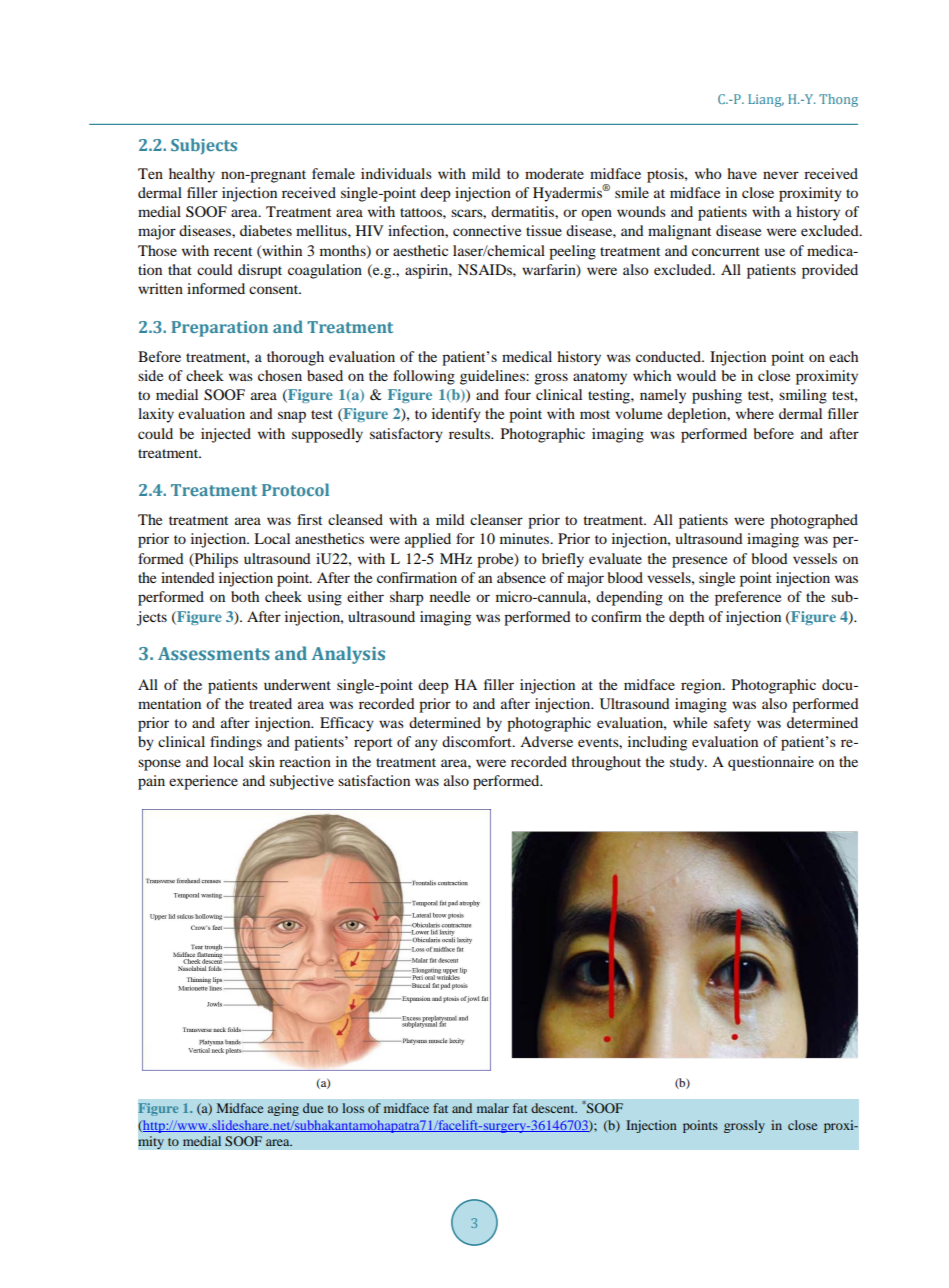  I want to click on Assessments, so click(214, 653).
